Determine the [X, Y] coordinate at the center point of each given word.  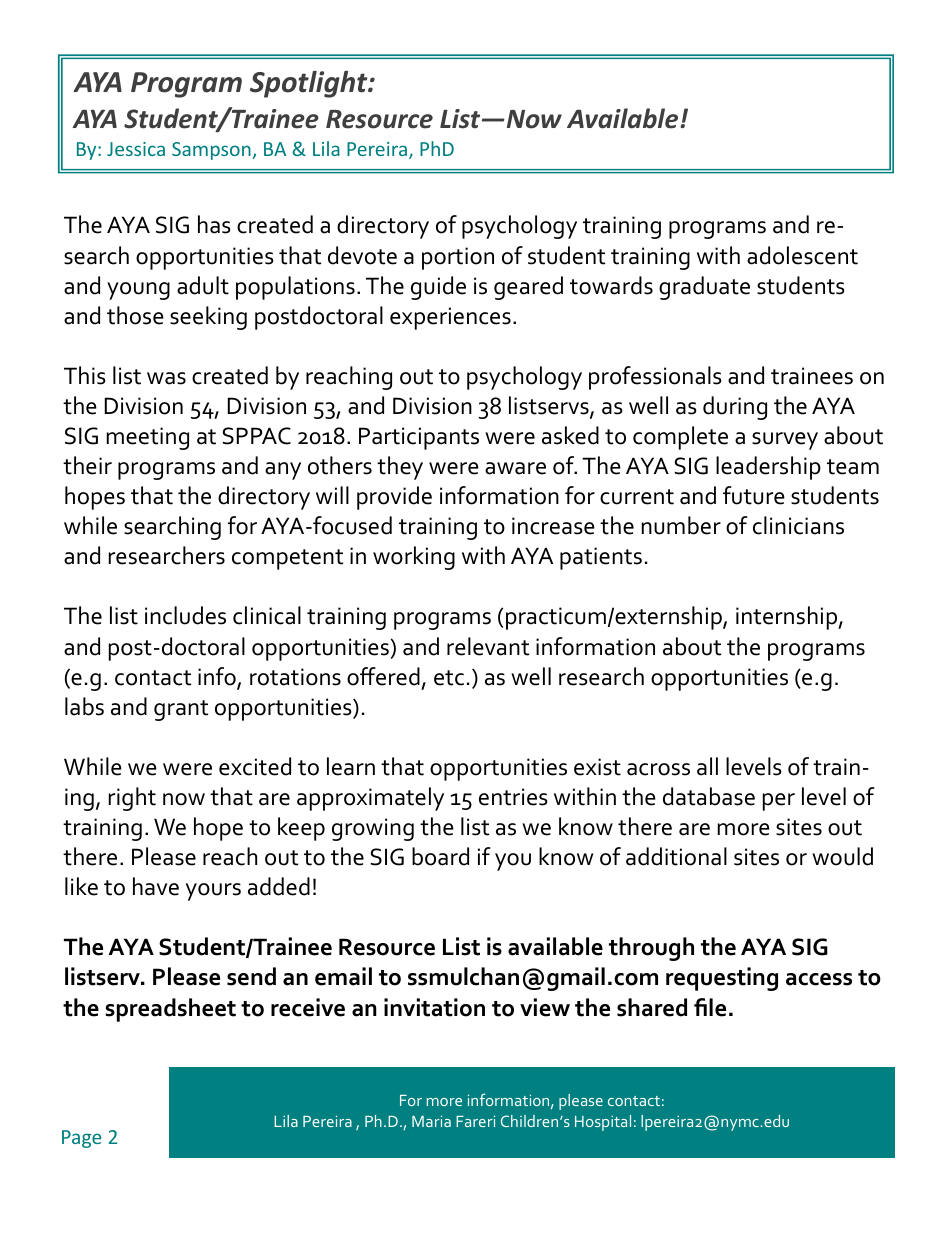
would [842, 856]
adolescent [802, 255]
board [440, 856]
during [735, 408]
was [166, 378]
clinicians [798, 525]
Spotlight [310, 84]
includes [185, 615]
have [156, 886]
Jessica [136, 149]
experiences [450, 318]
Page [81, 1139]
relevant [488, 646]
